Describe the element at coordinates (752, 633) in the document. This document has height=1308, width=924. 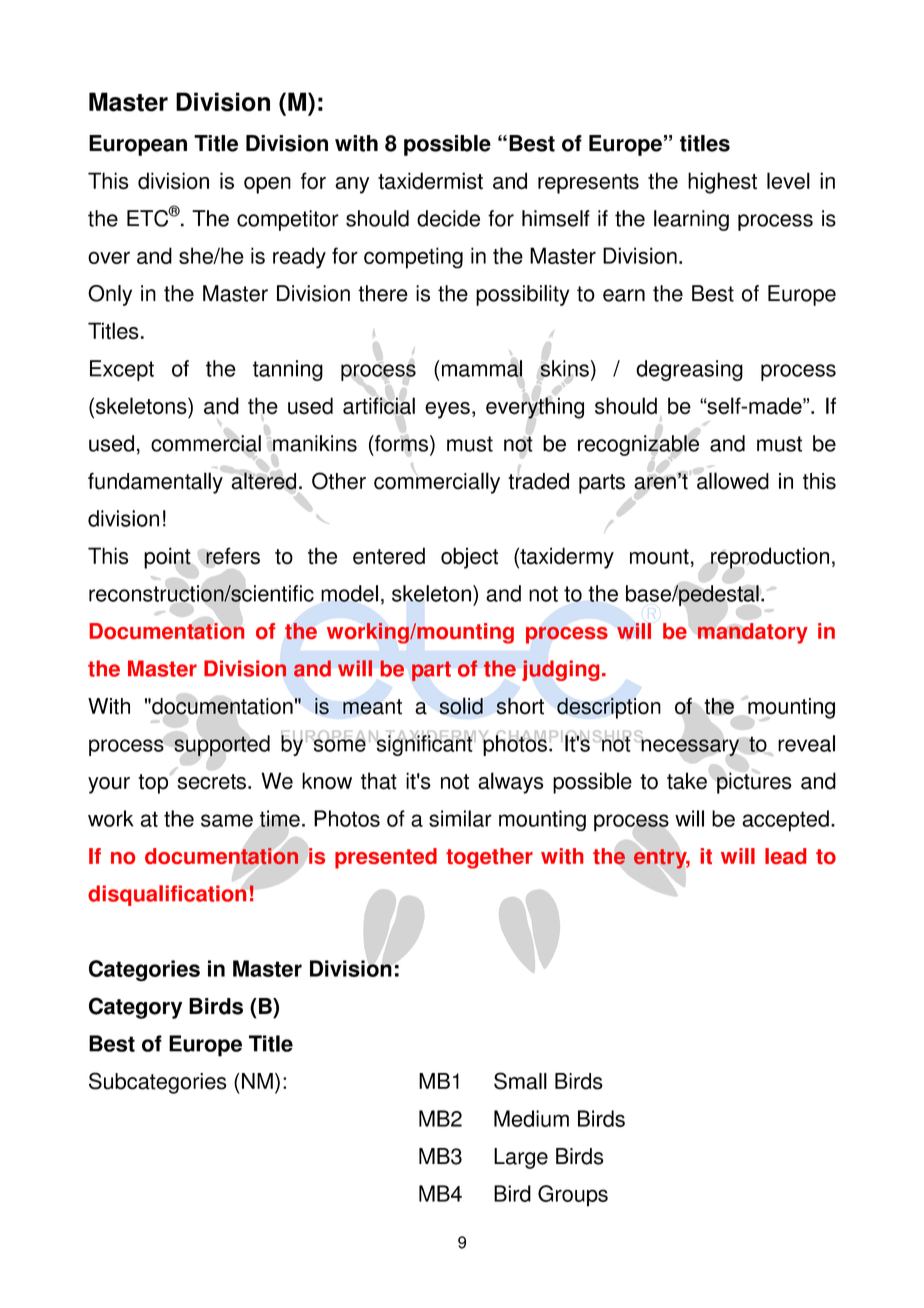
I see `mandatory` at that location.
